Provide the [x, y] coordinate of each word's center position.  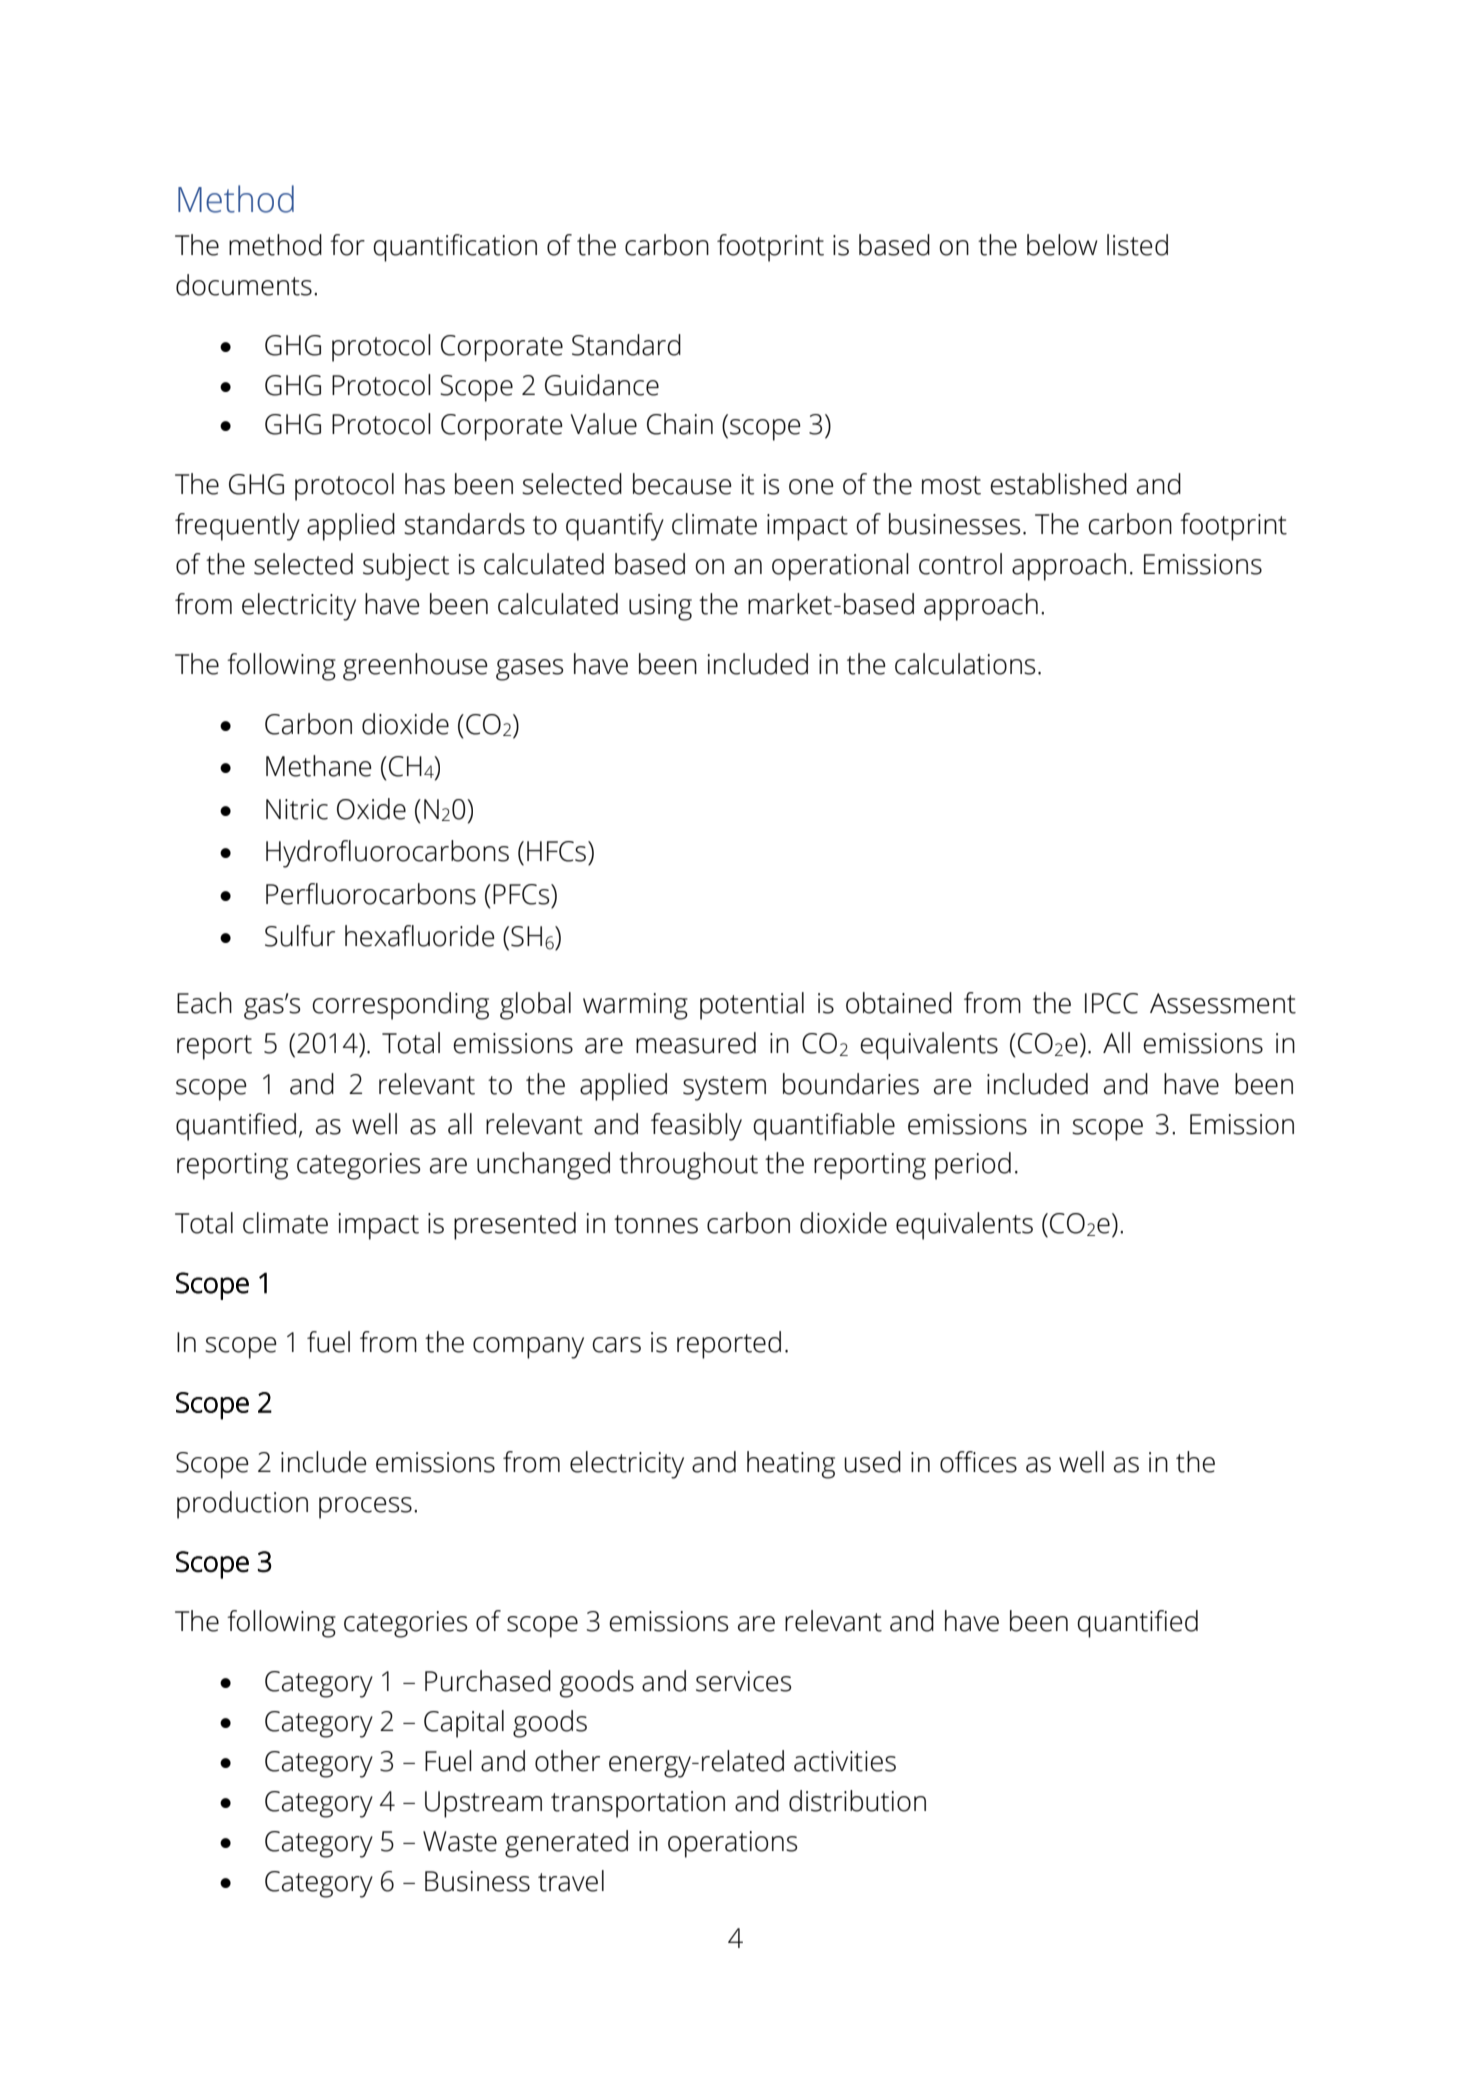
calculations [965, 664]
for [347, 245]
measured [696, 1043]
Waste [460, 1841]
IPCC [1111, 1003]
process [365, 1508]
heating [791, 1465]
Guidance [602, 385]
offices [978, 1462]
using [660, 607]
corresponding [400, 1006]
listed [1137, 245]
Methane [319, 766]
